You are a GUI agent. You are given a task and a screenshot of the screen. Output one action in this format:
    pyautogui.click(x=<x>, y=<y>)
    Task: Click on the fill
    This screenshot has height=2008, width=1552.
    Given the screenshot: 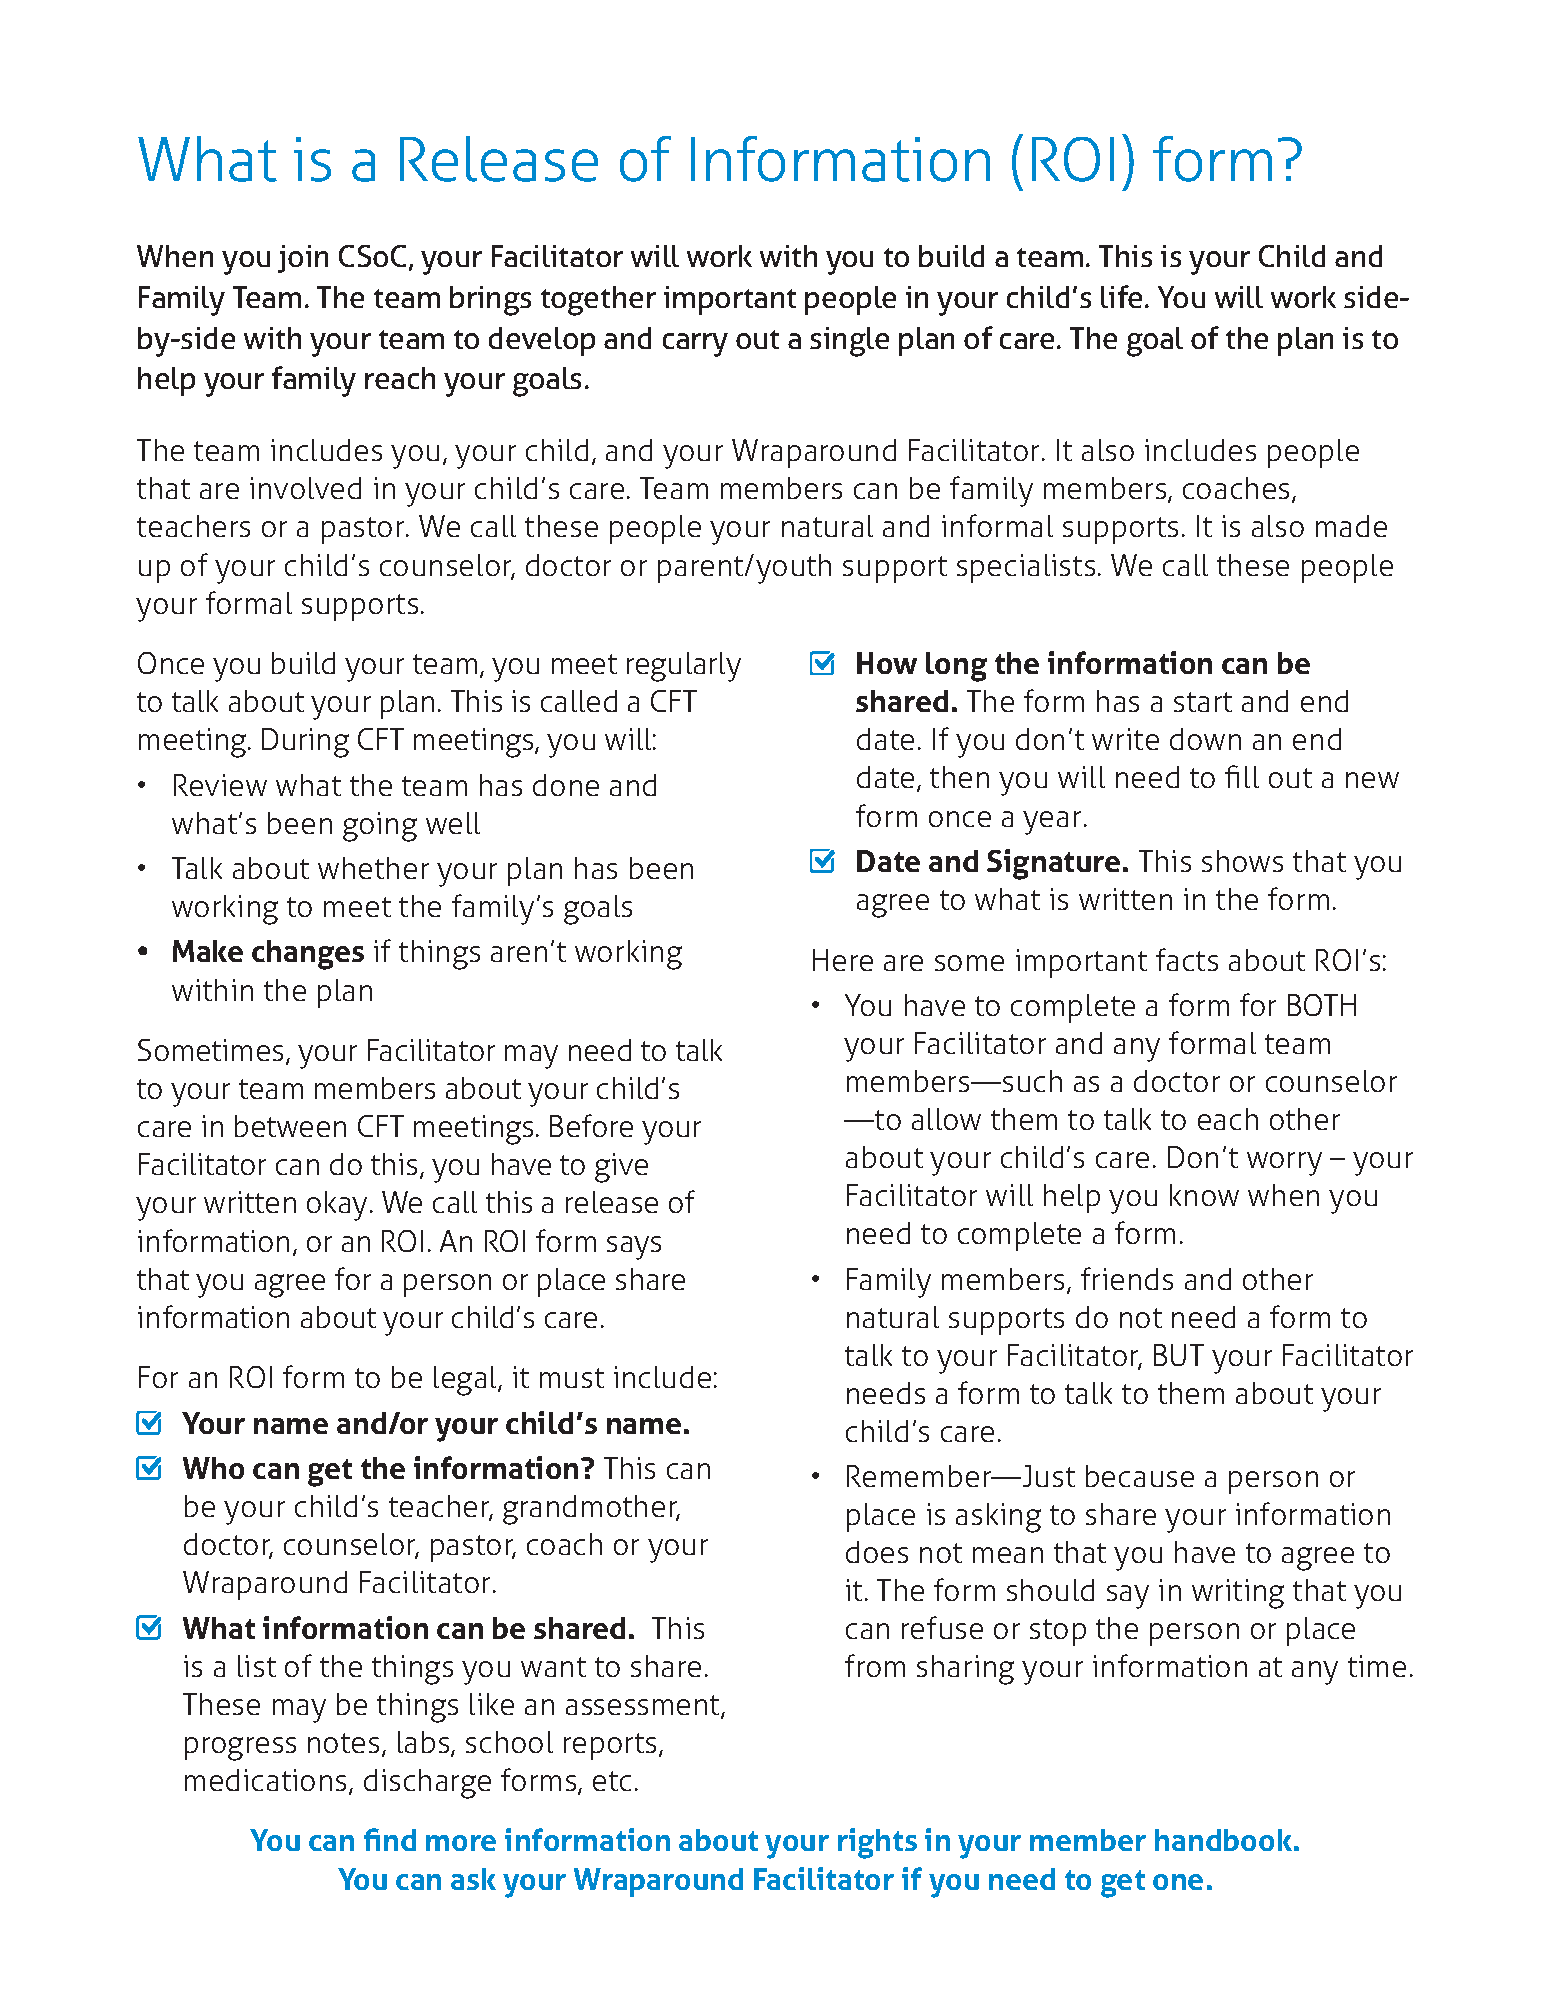 What is the action you would take?
    pyautogui.click(x=1242, y=776)
